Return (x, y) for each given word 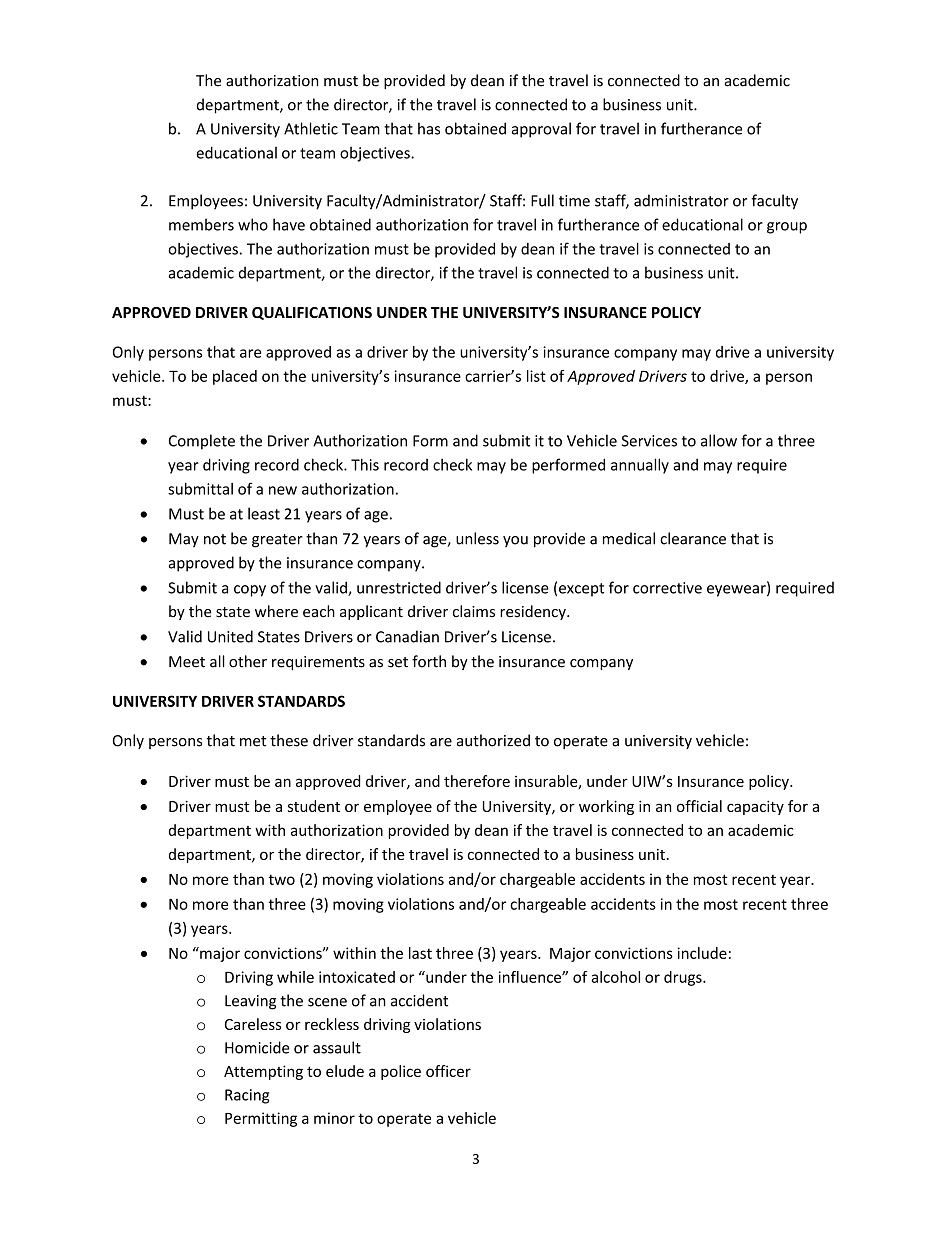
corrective (667, 588)
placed (235, 377)
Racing (247, 1096)
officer (448, 1071)
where (276, 611)
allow (719, 440)
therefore (477, 781)
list (536, 376)
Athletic (311, 128)
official (699, 806)
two (281, 879)
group (787, 228)
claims (474, 611)
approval (541, 130)
